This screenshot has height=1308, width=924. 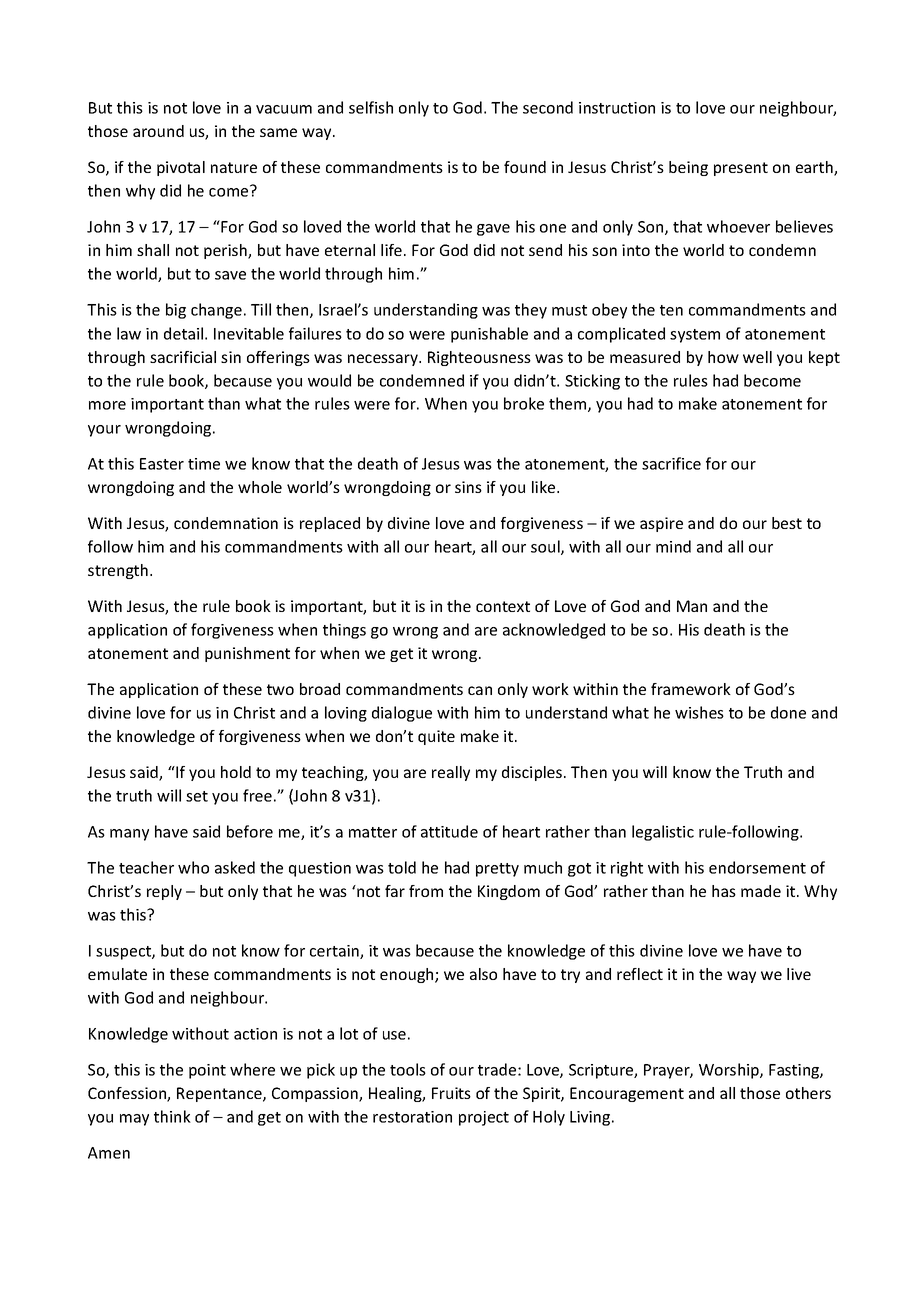 I want to click on project, so click(x=484, y=1118).
